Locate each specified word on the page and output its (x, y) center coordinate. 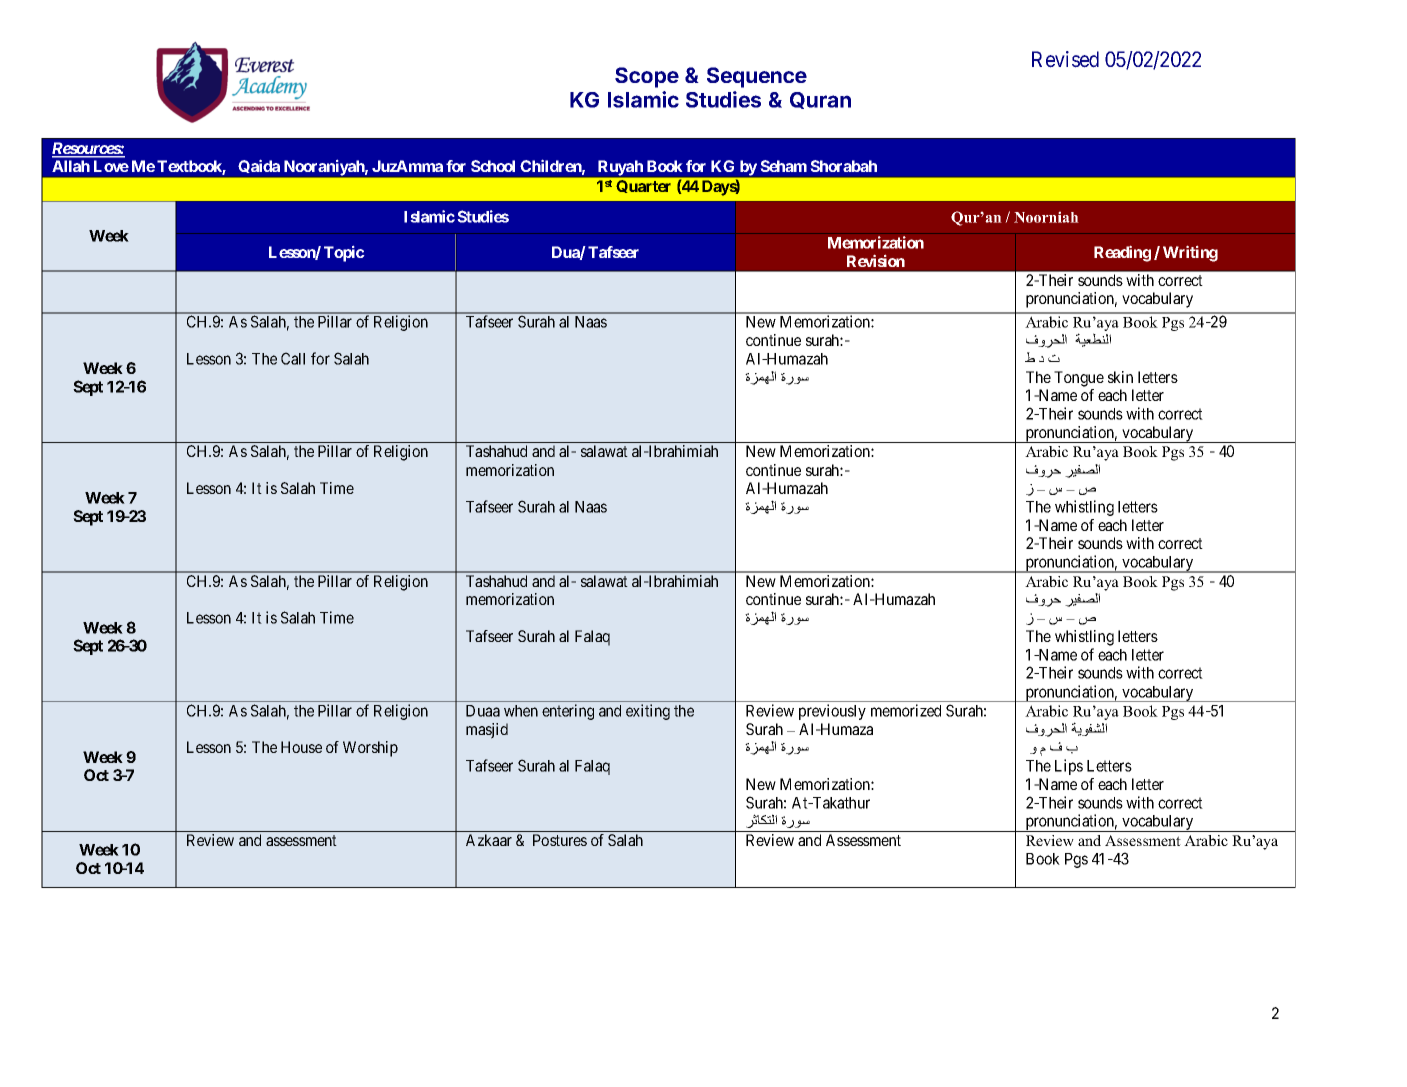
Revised (1065, 59)
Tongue (1079, 379)
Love (111, 166)
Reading (1122, 253)
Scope (647, 77)
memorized (906, 710)
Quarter (643, 186)
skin (1120, 377)
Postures (560, 840)
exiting (648, 712)
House (301, 747)
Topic (344, 253)
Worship (370, 749)
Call (293, 358)
